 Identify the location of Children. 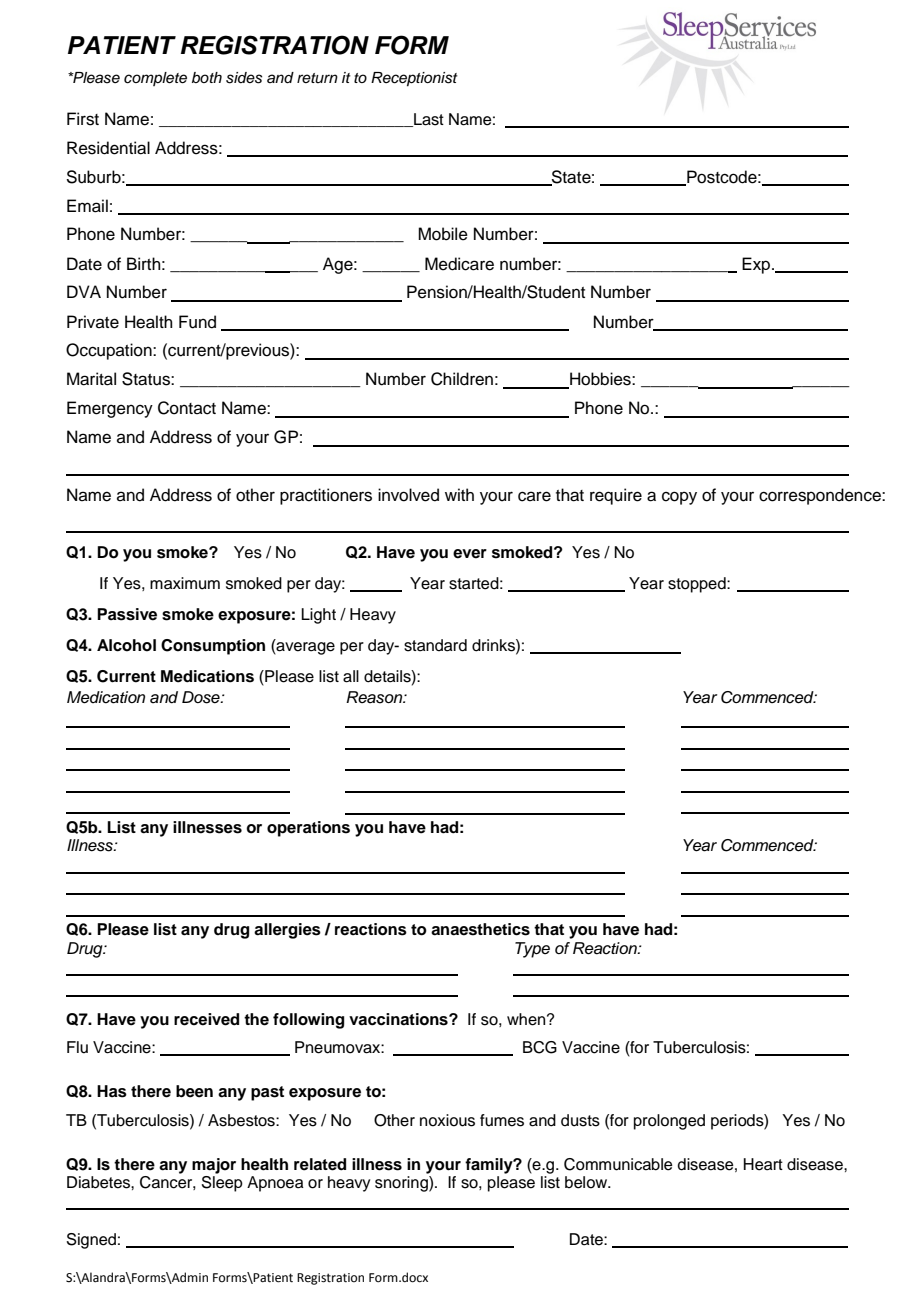
(462, 379).
